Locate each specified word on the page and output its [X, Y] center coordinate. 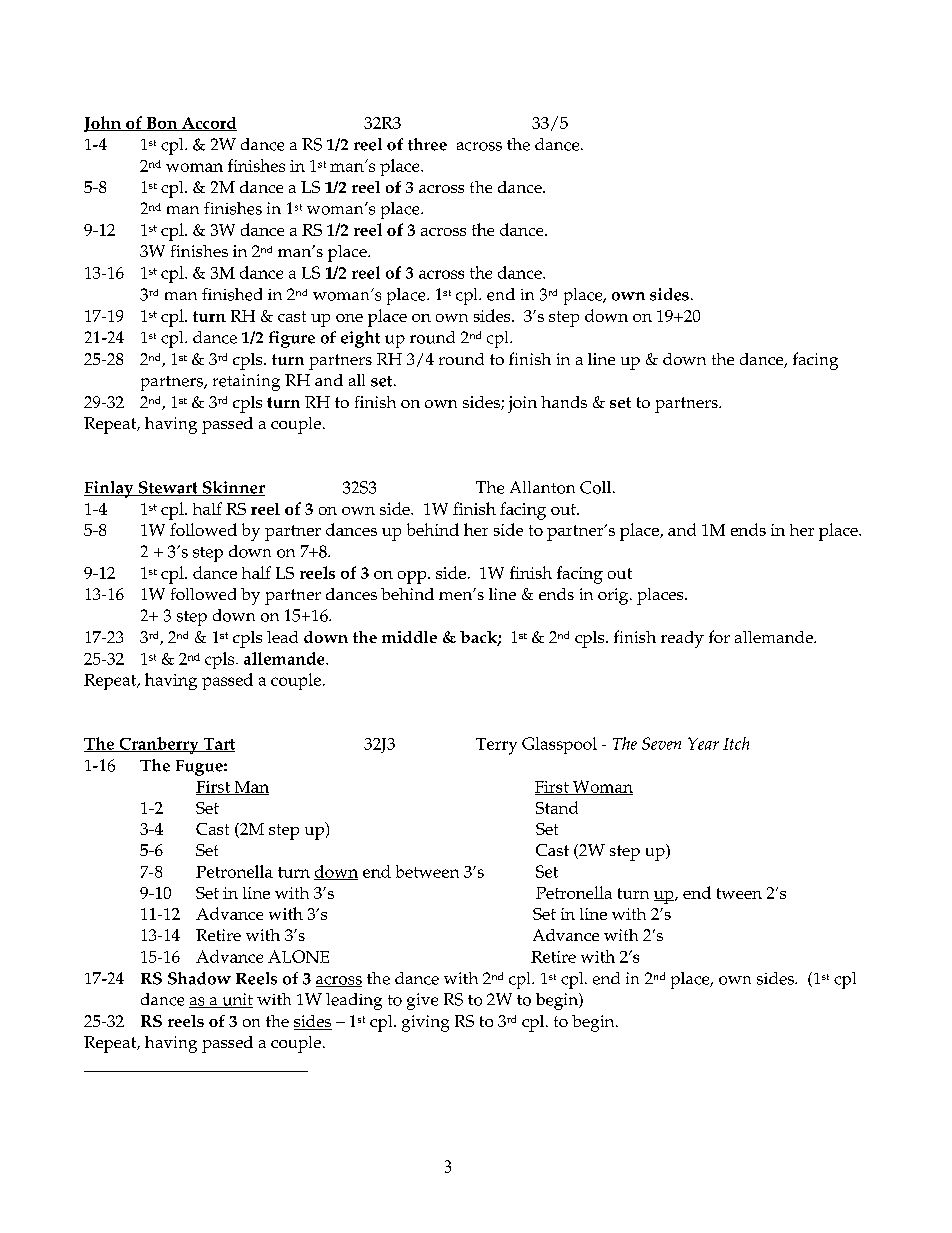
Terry [496, 746]
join [522, 404]
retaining [246, 382]
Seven [661, 743]
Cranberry [159, 745]
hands [564, 402]
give [422, 1001]
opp [413, 577]
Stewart [168, 488]
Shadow [199, 978]
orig [614, 596]
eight [360, 339]
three [427, 144]
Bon [161, 124]
